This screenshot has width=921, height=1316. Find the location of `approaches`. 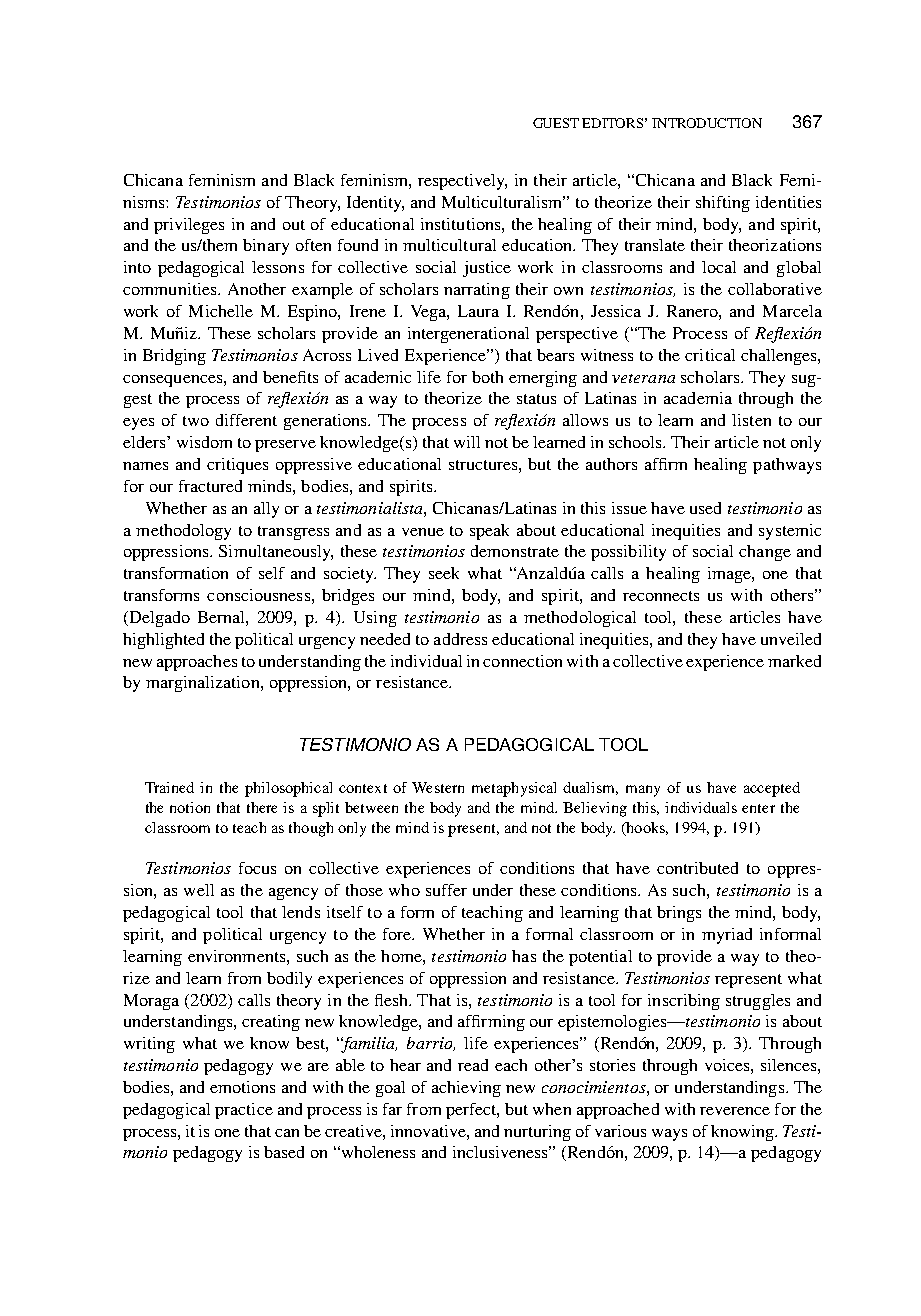

approaches is located at coordinates (197, 663).
